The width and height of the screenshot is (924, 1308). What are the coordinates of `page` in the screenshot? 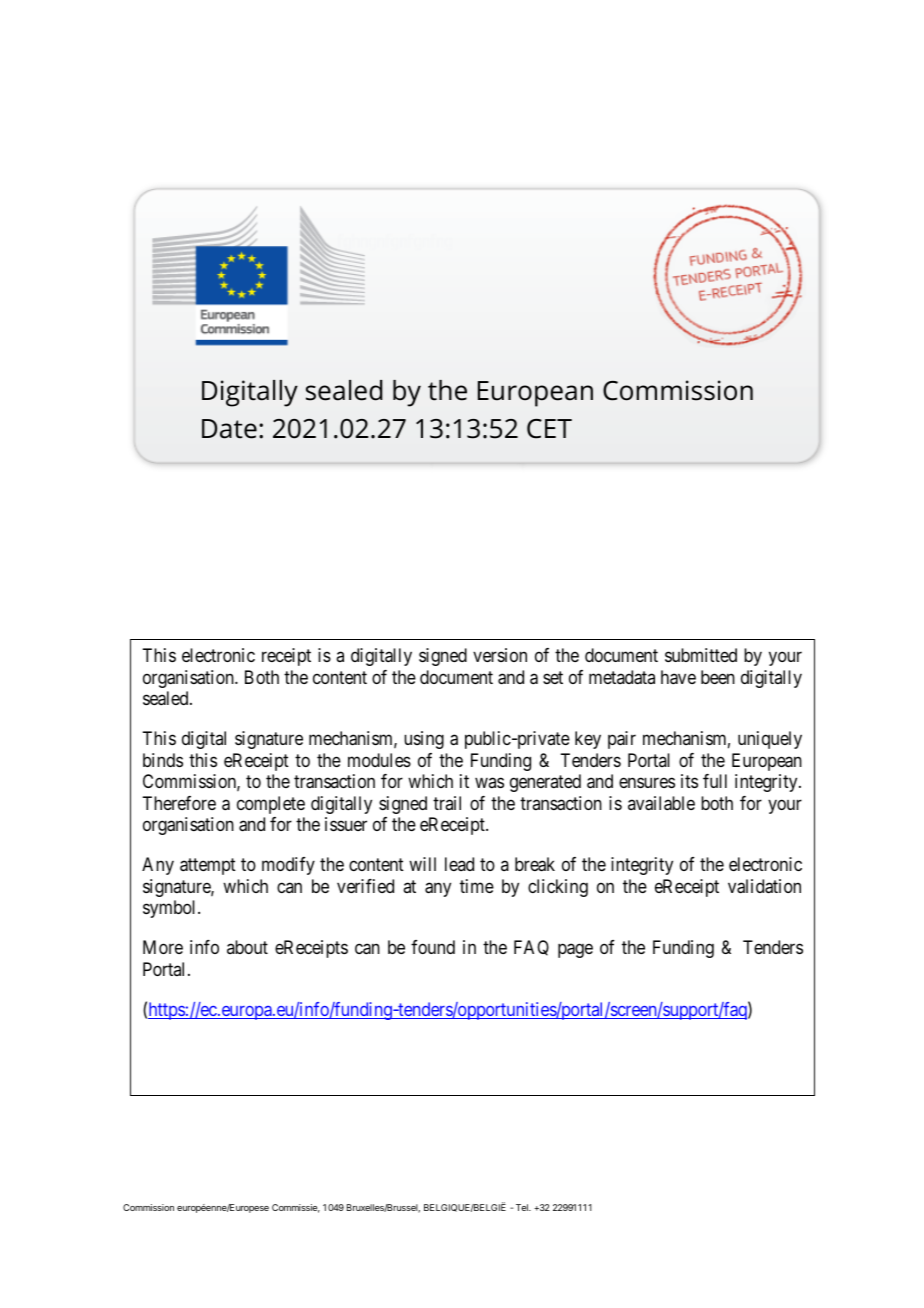 It's located at (575, 951).
